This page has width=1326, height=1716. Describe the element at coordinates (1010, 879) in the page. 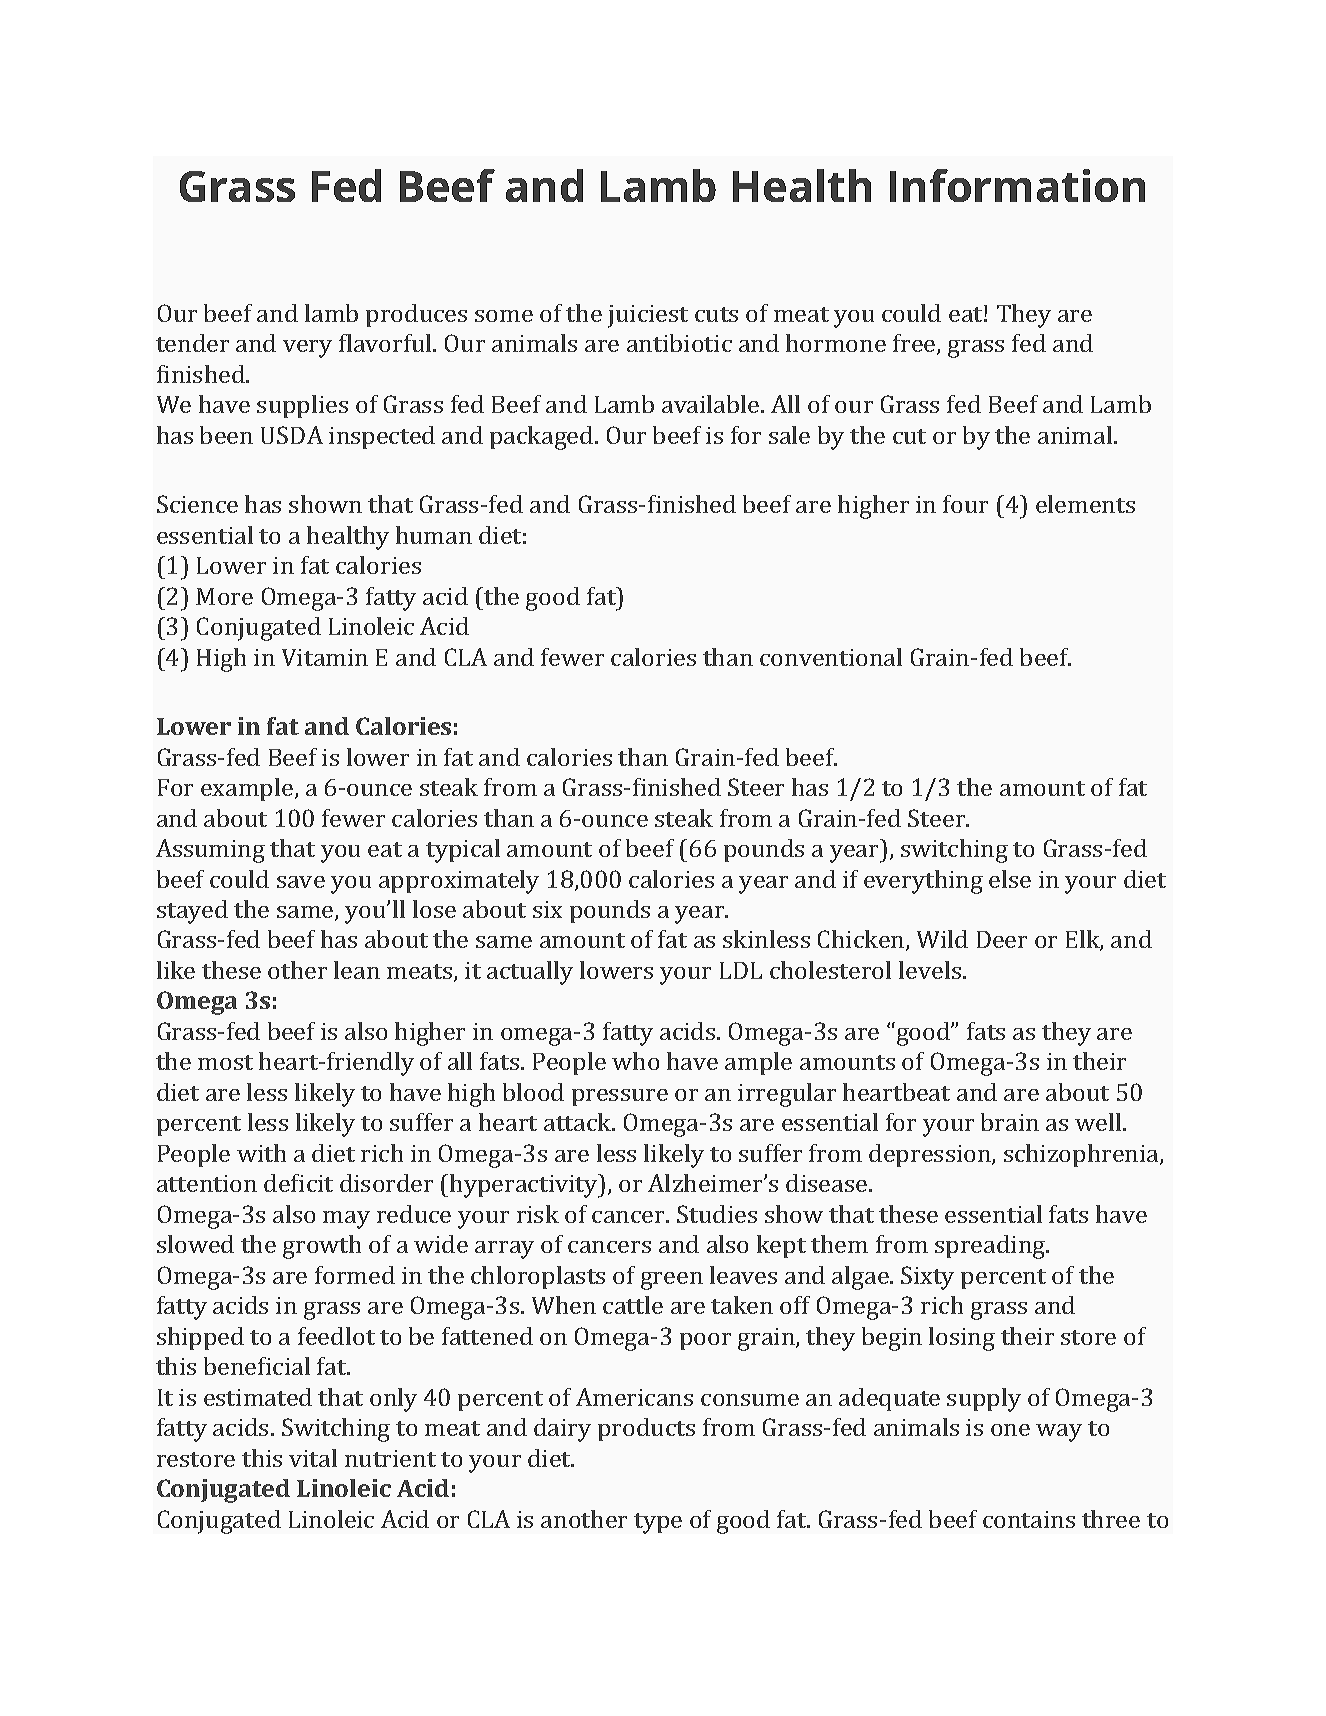

I see `else` at that location.
